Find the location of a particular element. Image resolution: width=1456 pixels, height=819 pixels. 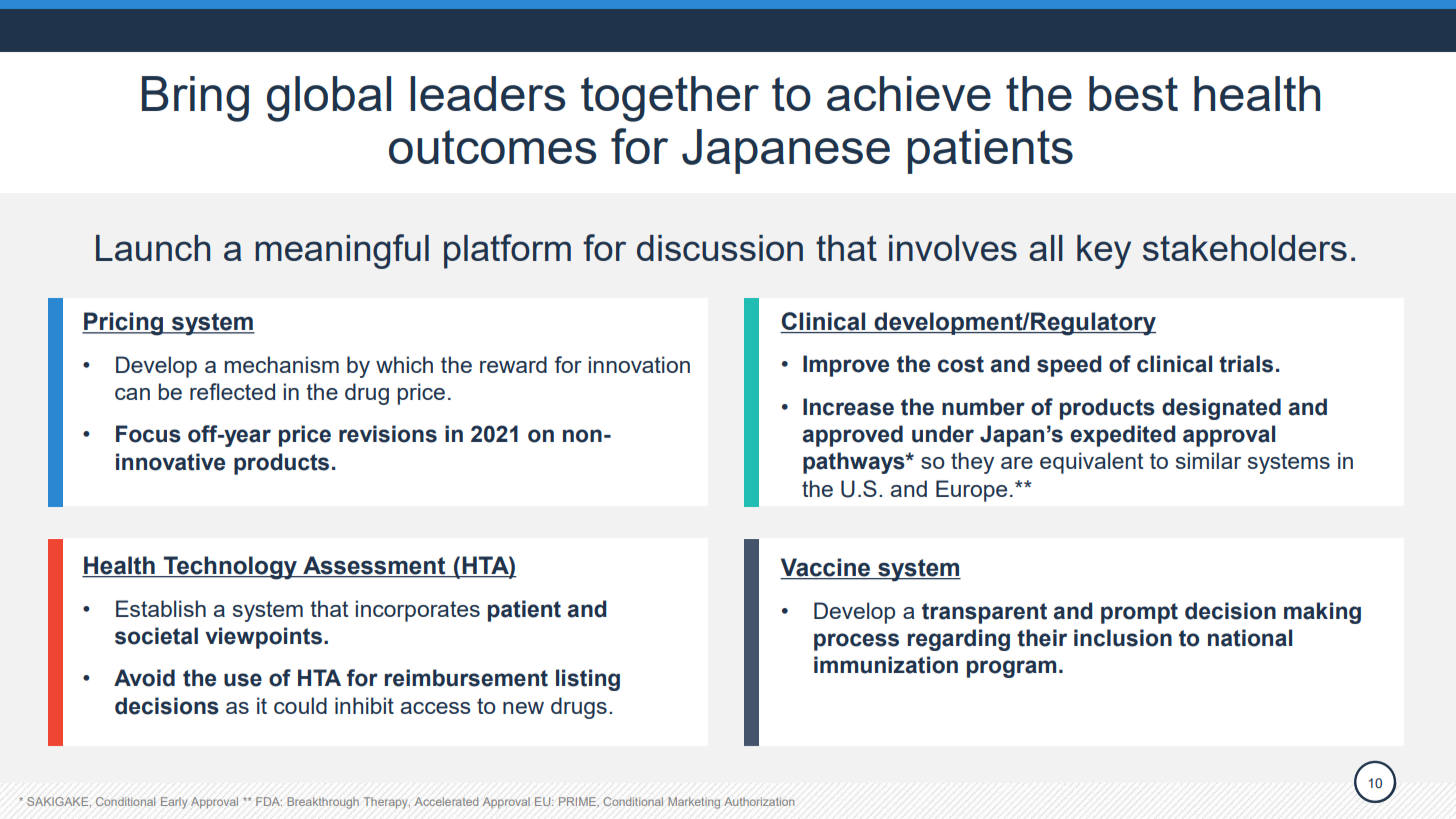

global is located at coordinates (329, 99).
